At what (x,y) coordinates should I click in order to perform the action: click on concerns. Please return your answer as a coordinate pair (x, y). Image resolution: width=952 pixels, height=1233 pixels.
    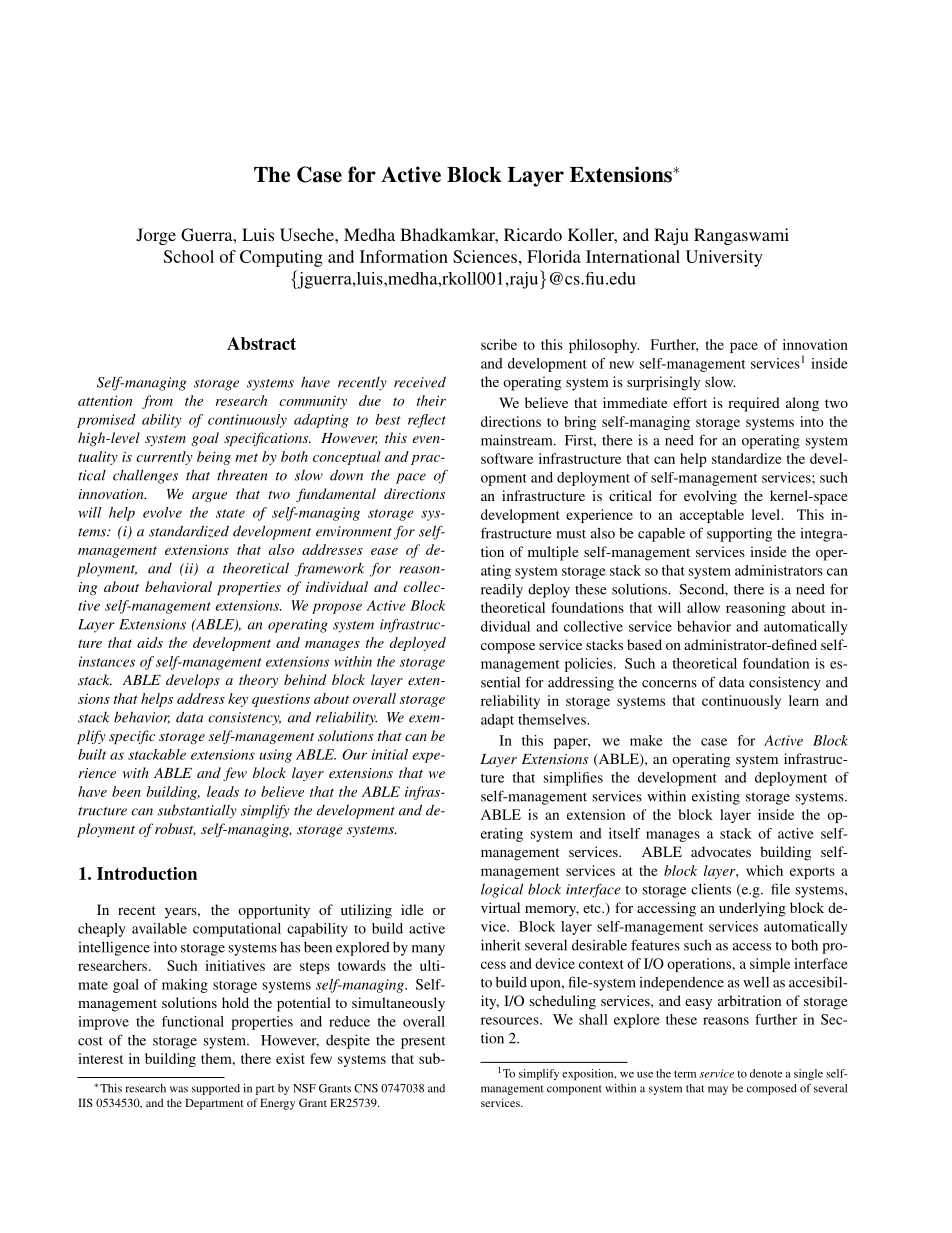
    Looking at the image, I should click on (669, 684).
